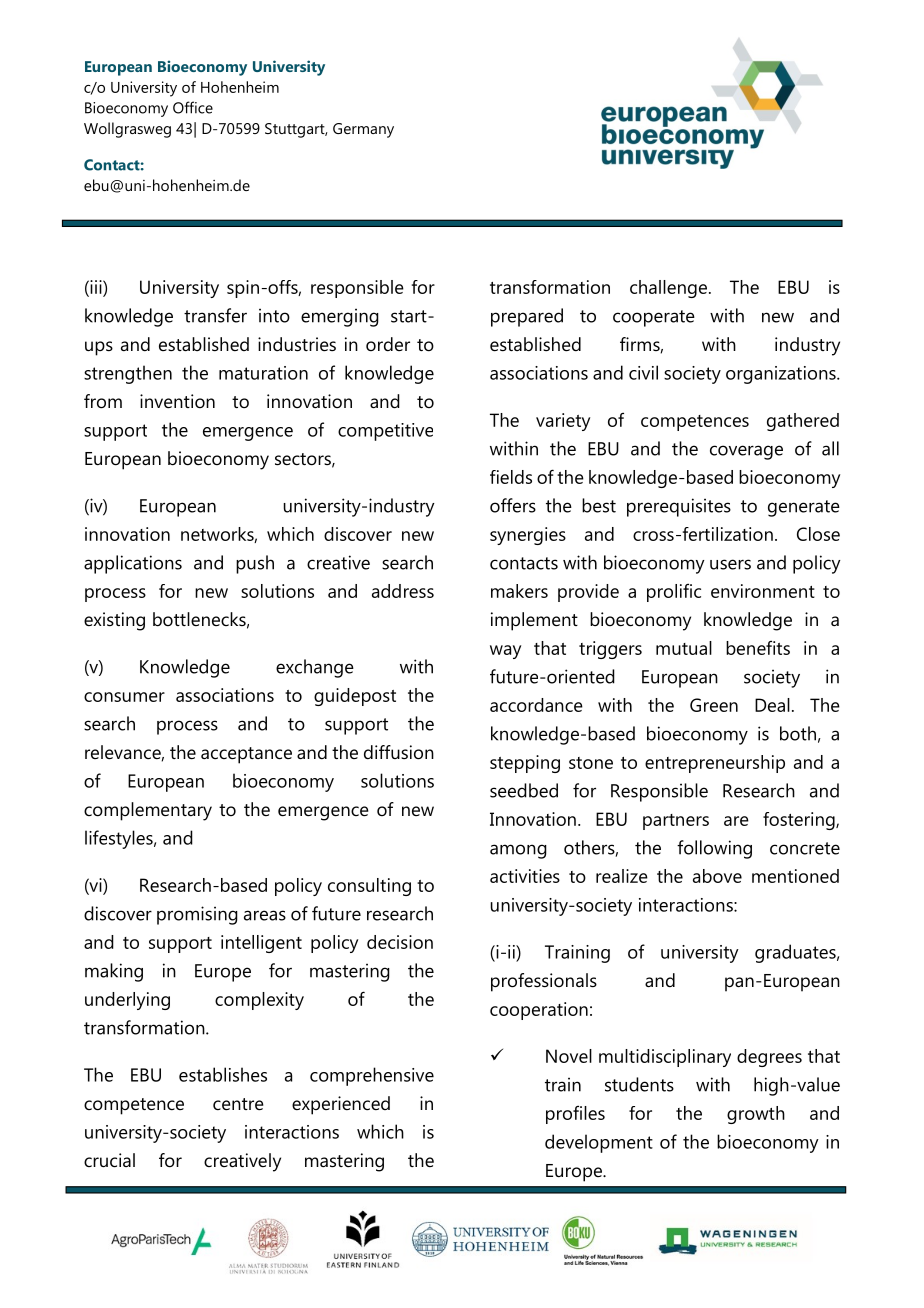 Image resolution: width=924 pixels, height=1308 pixels. Describe the element at coordinates (756, 1115) in the screenshot. I see `growth` at that location.
